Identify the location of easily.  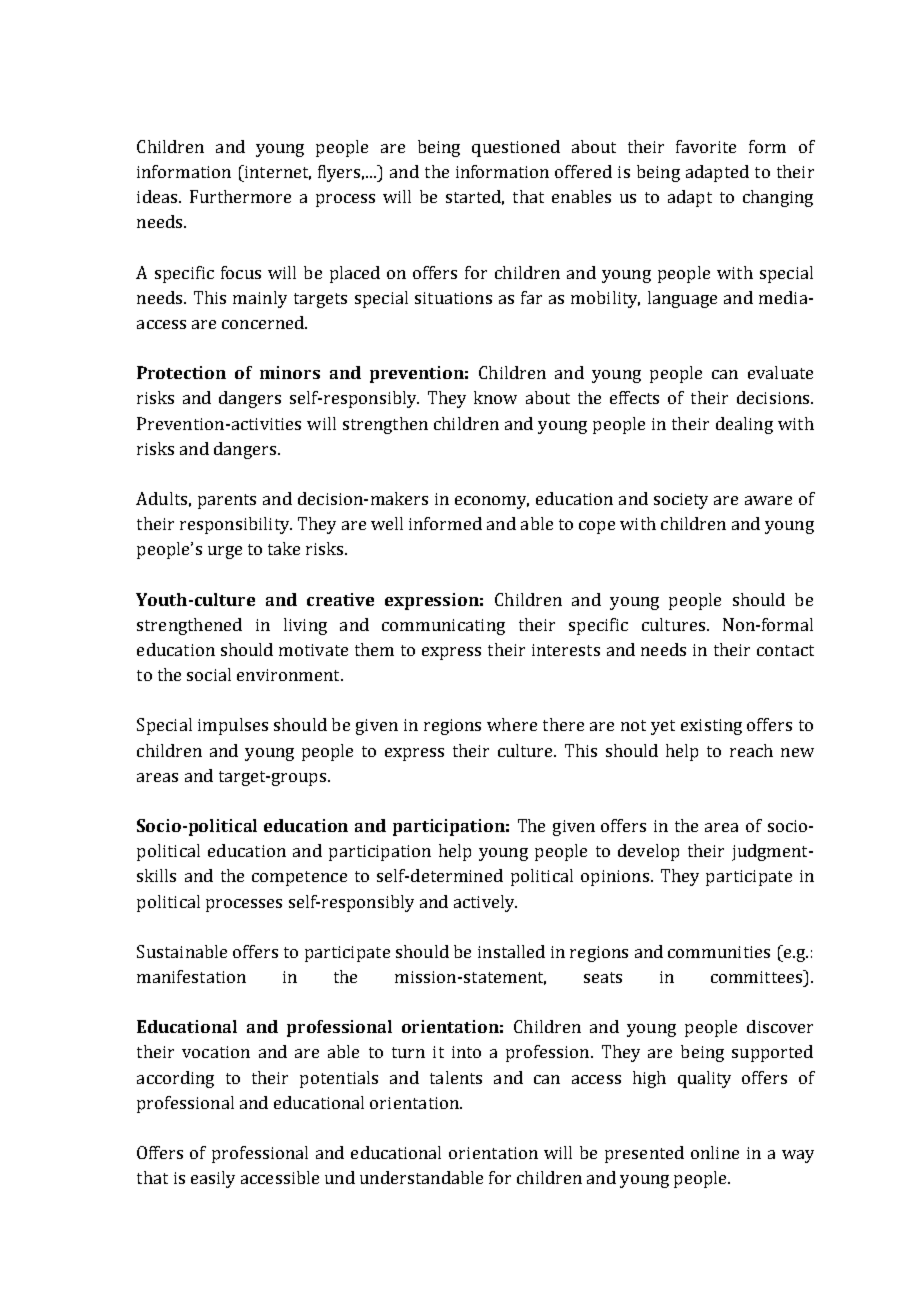
(213, 1179).
